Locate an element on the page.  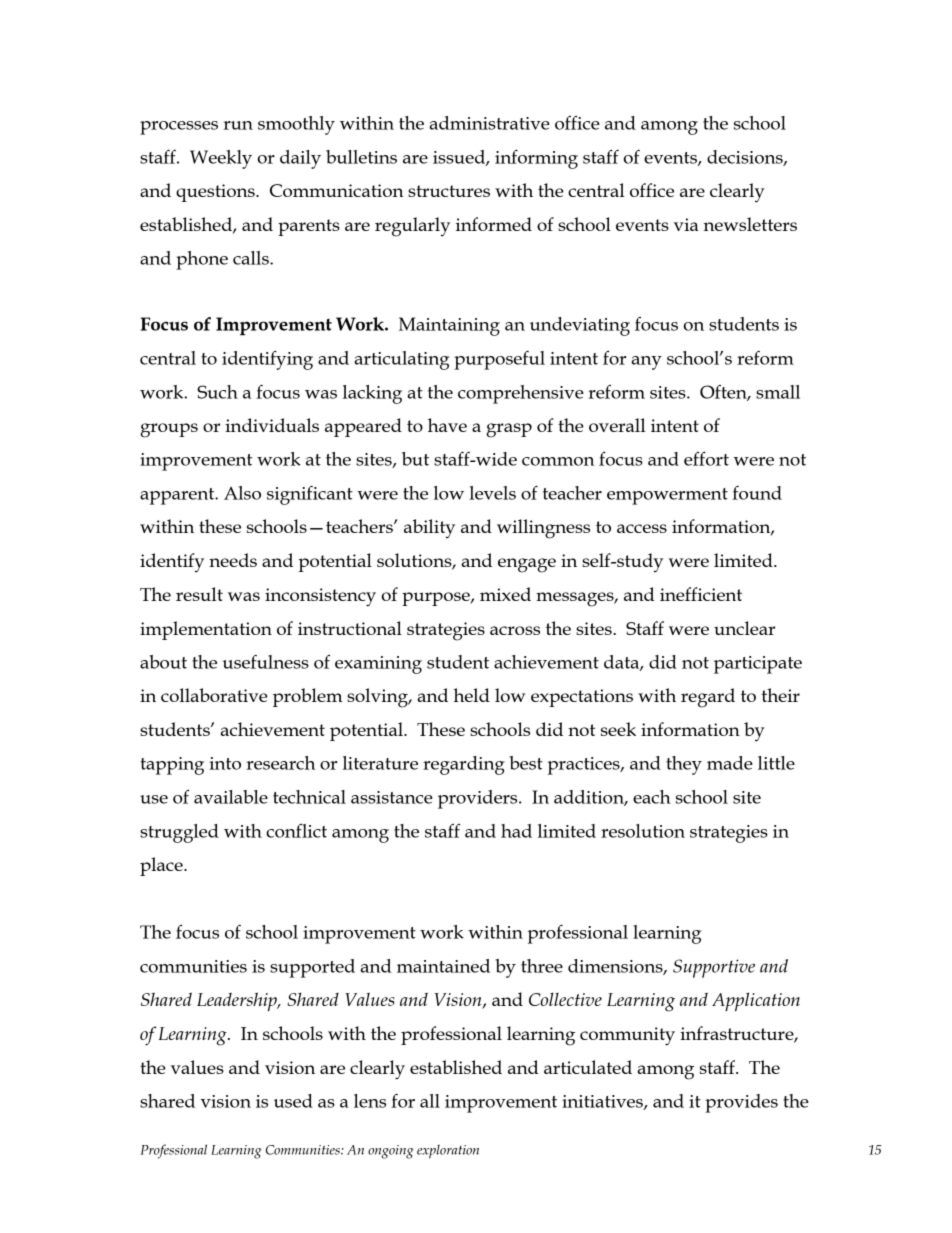
administrative is located at coordinates (489, 123).
